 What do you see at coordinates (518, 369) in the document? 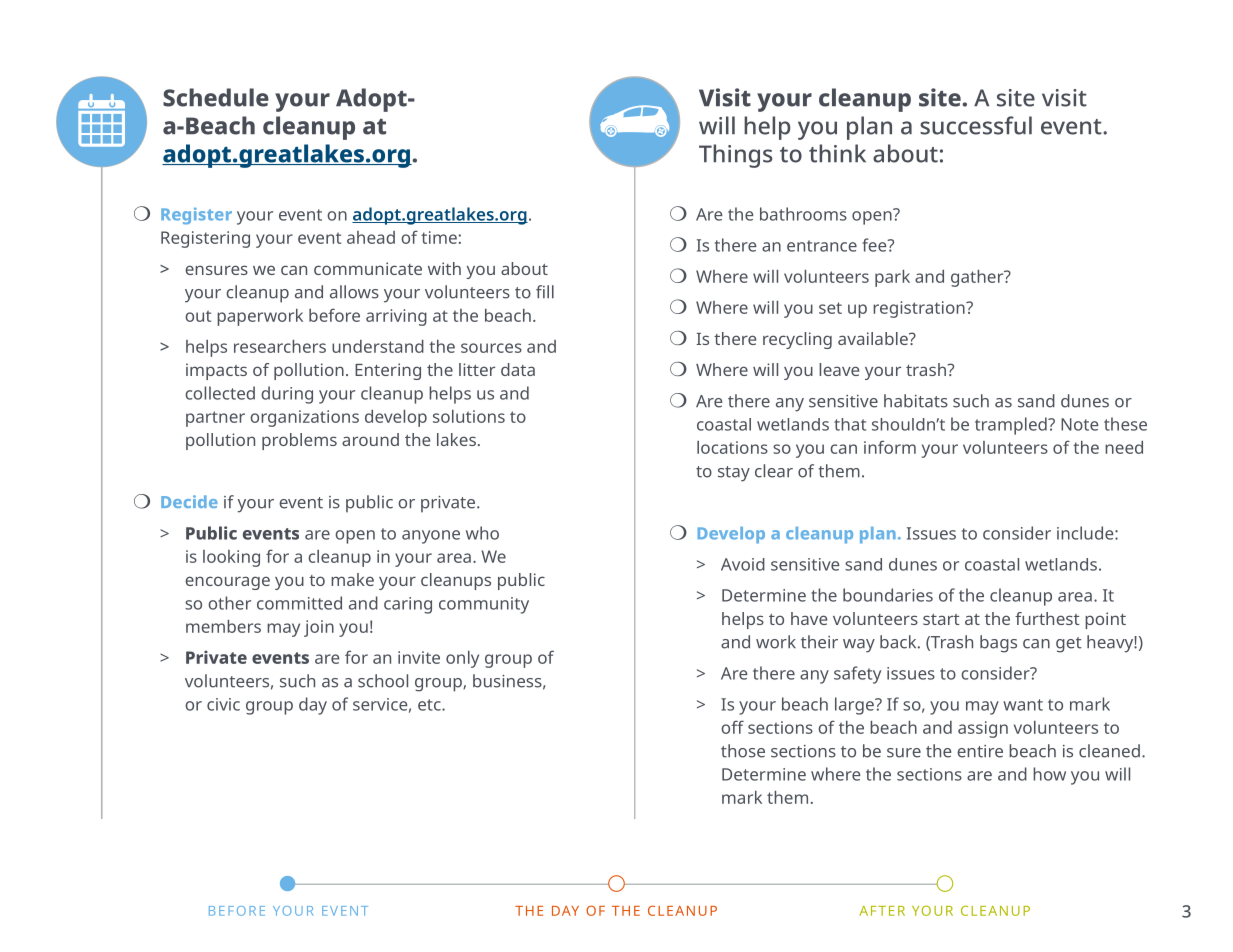
I see `data` at bounding box center [518, 369].
